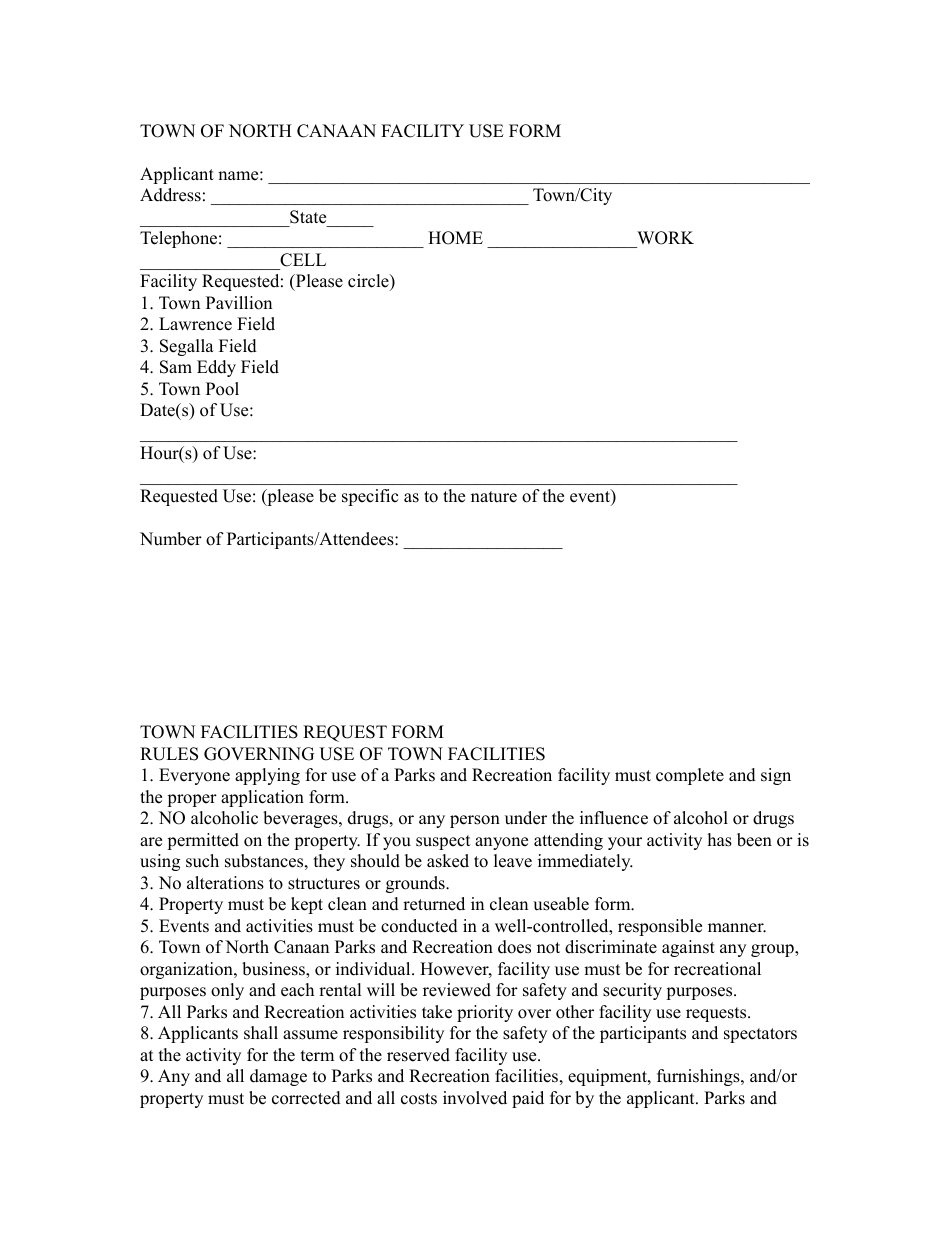  What do you see at coordinates (278, 1077) in the screenshot?
I see `damage` at bounding box center [278, 1077].
